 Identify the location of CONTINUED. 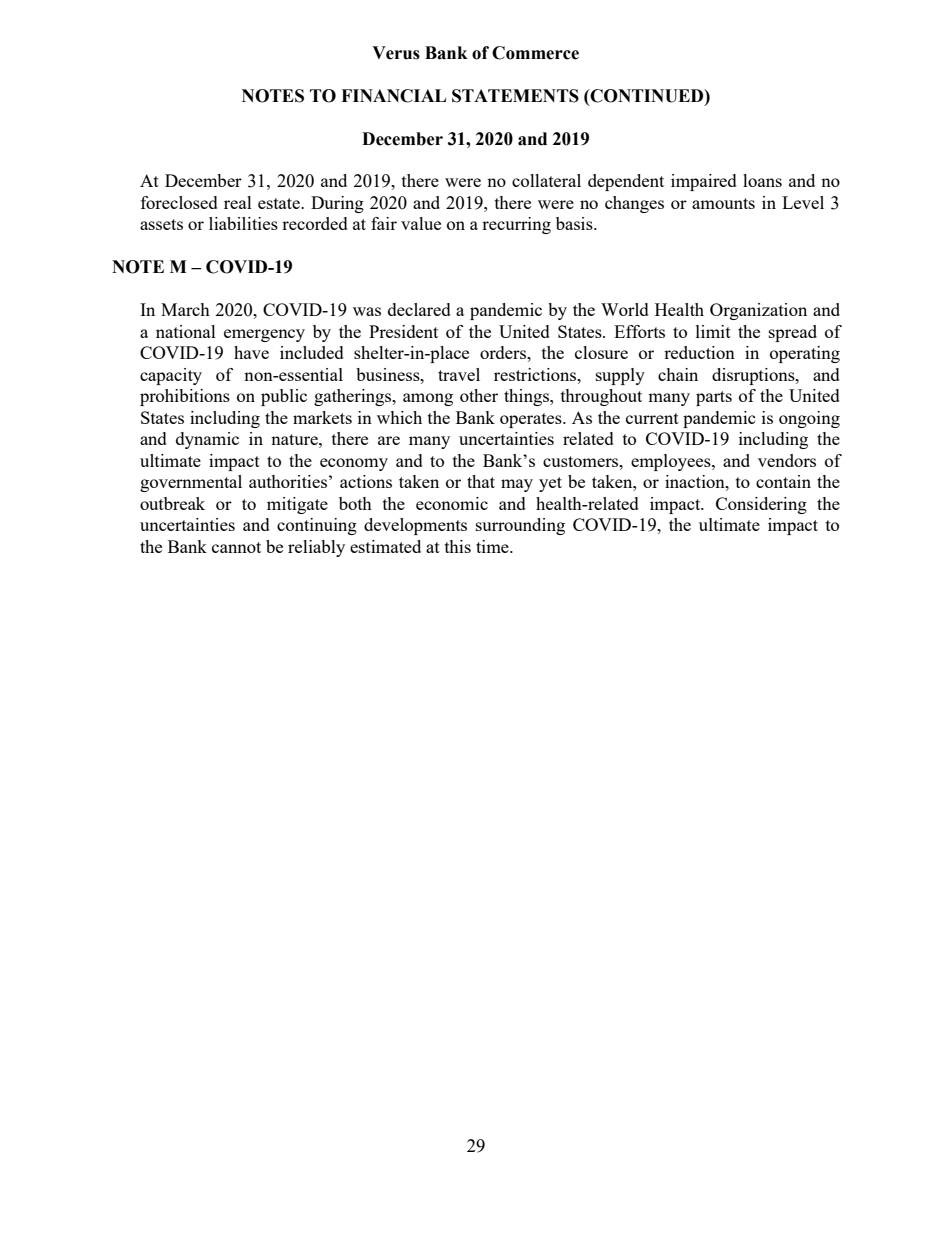
(647, 96).
